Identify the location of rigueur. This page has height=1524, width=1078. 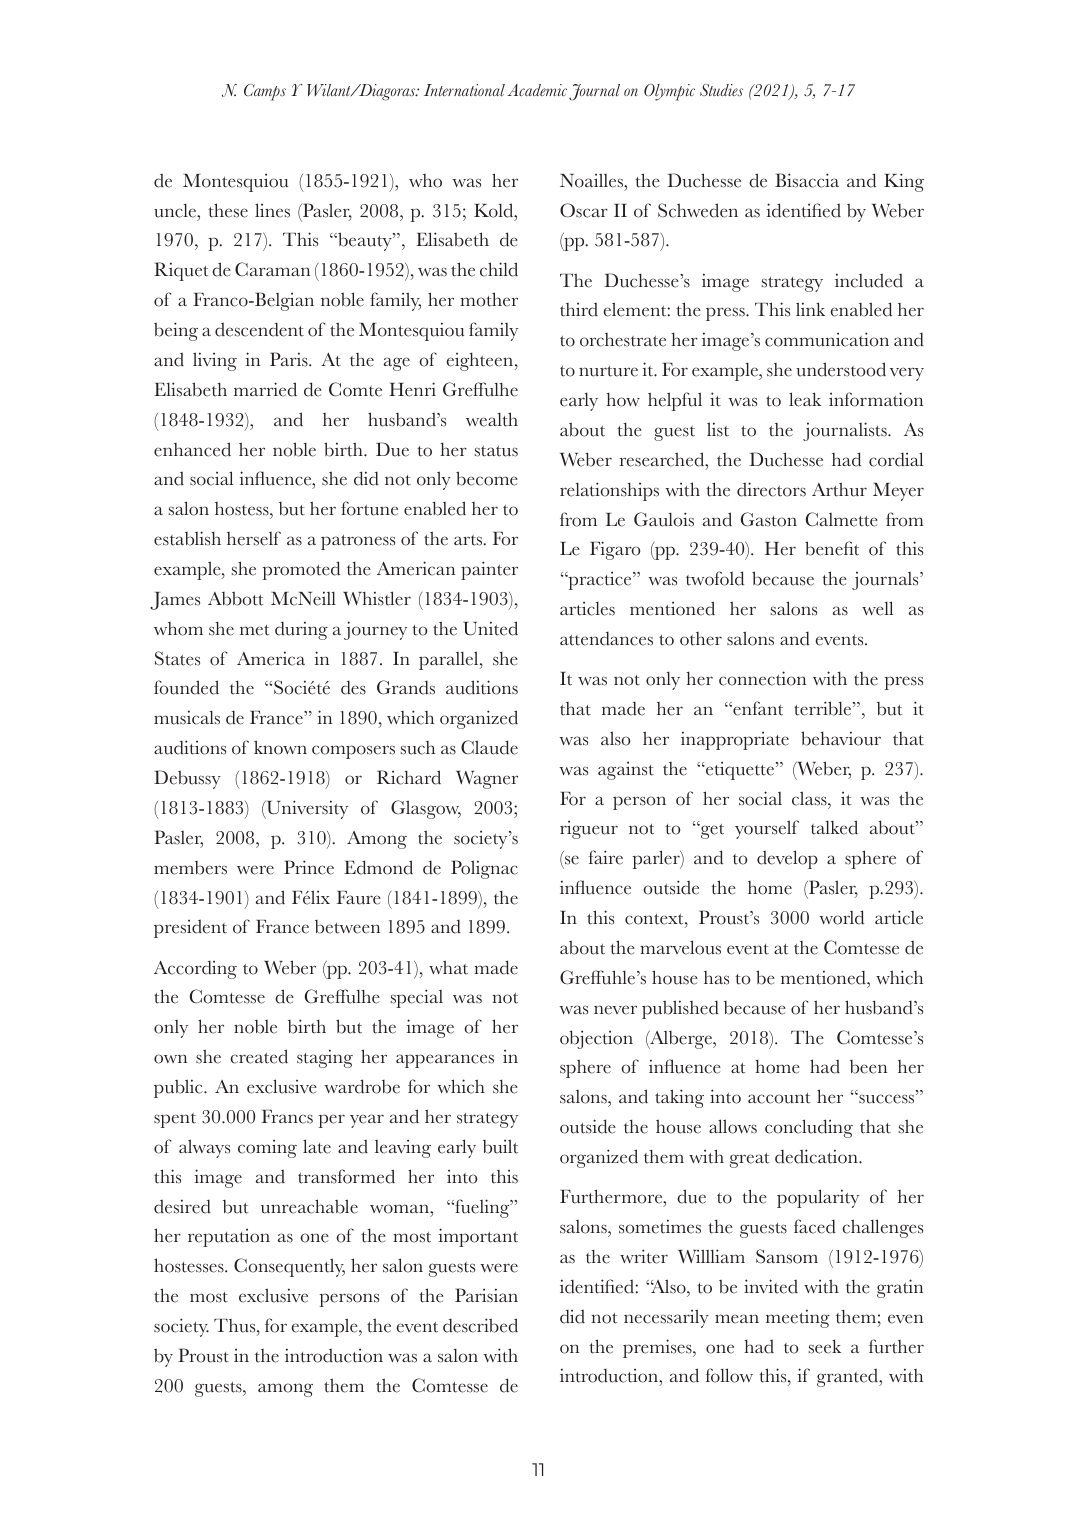
(589, 830).
